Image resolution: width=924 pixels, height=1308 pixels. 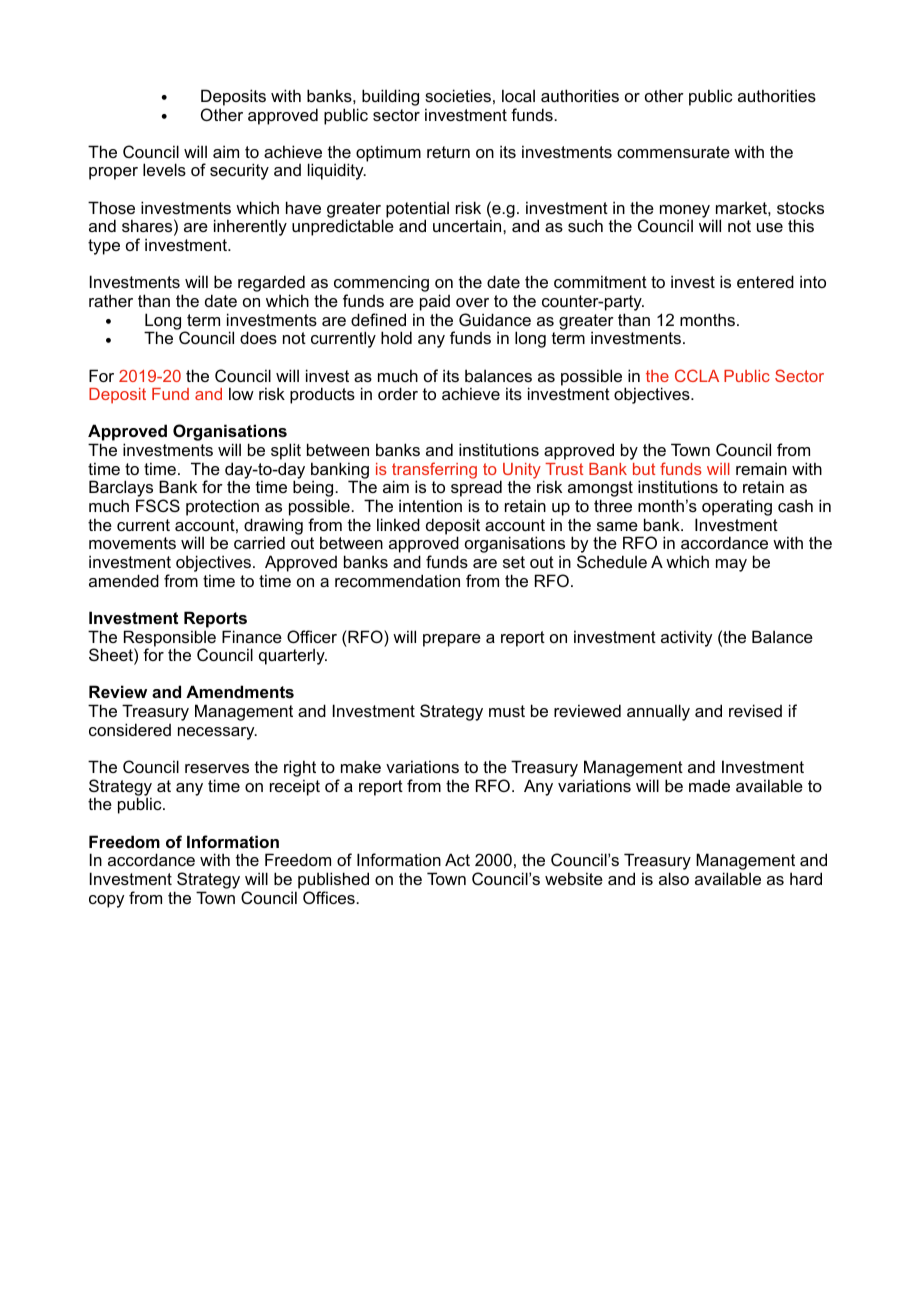 What do you see at coordinates (222, 507) in the screenshot?
I see `protection` at bounding box center [222, 507].
